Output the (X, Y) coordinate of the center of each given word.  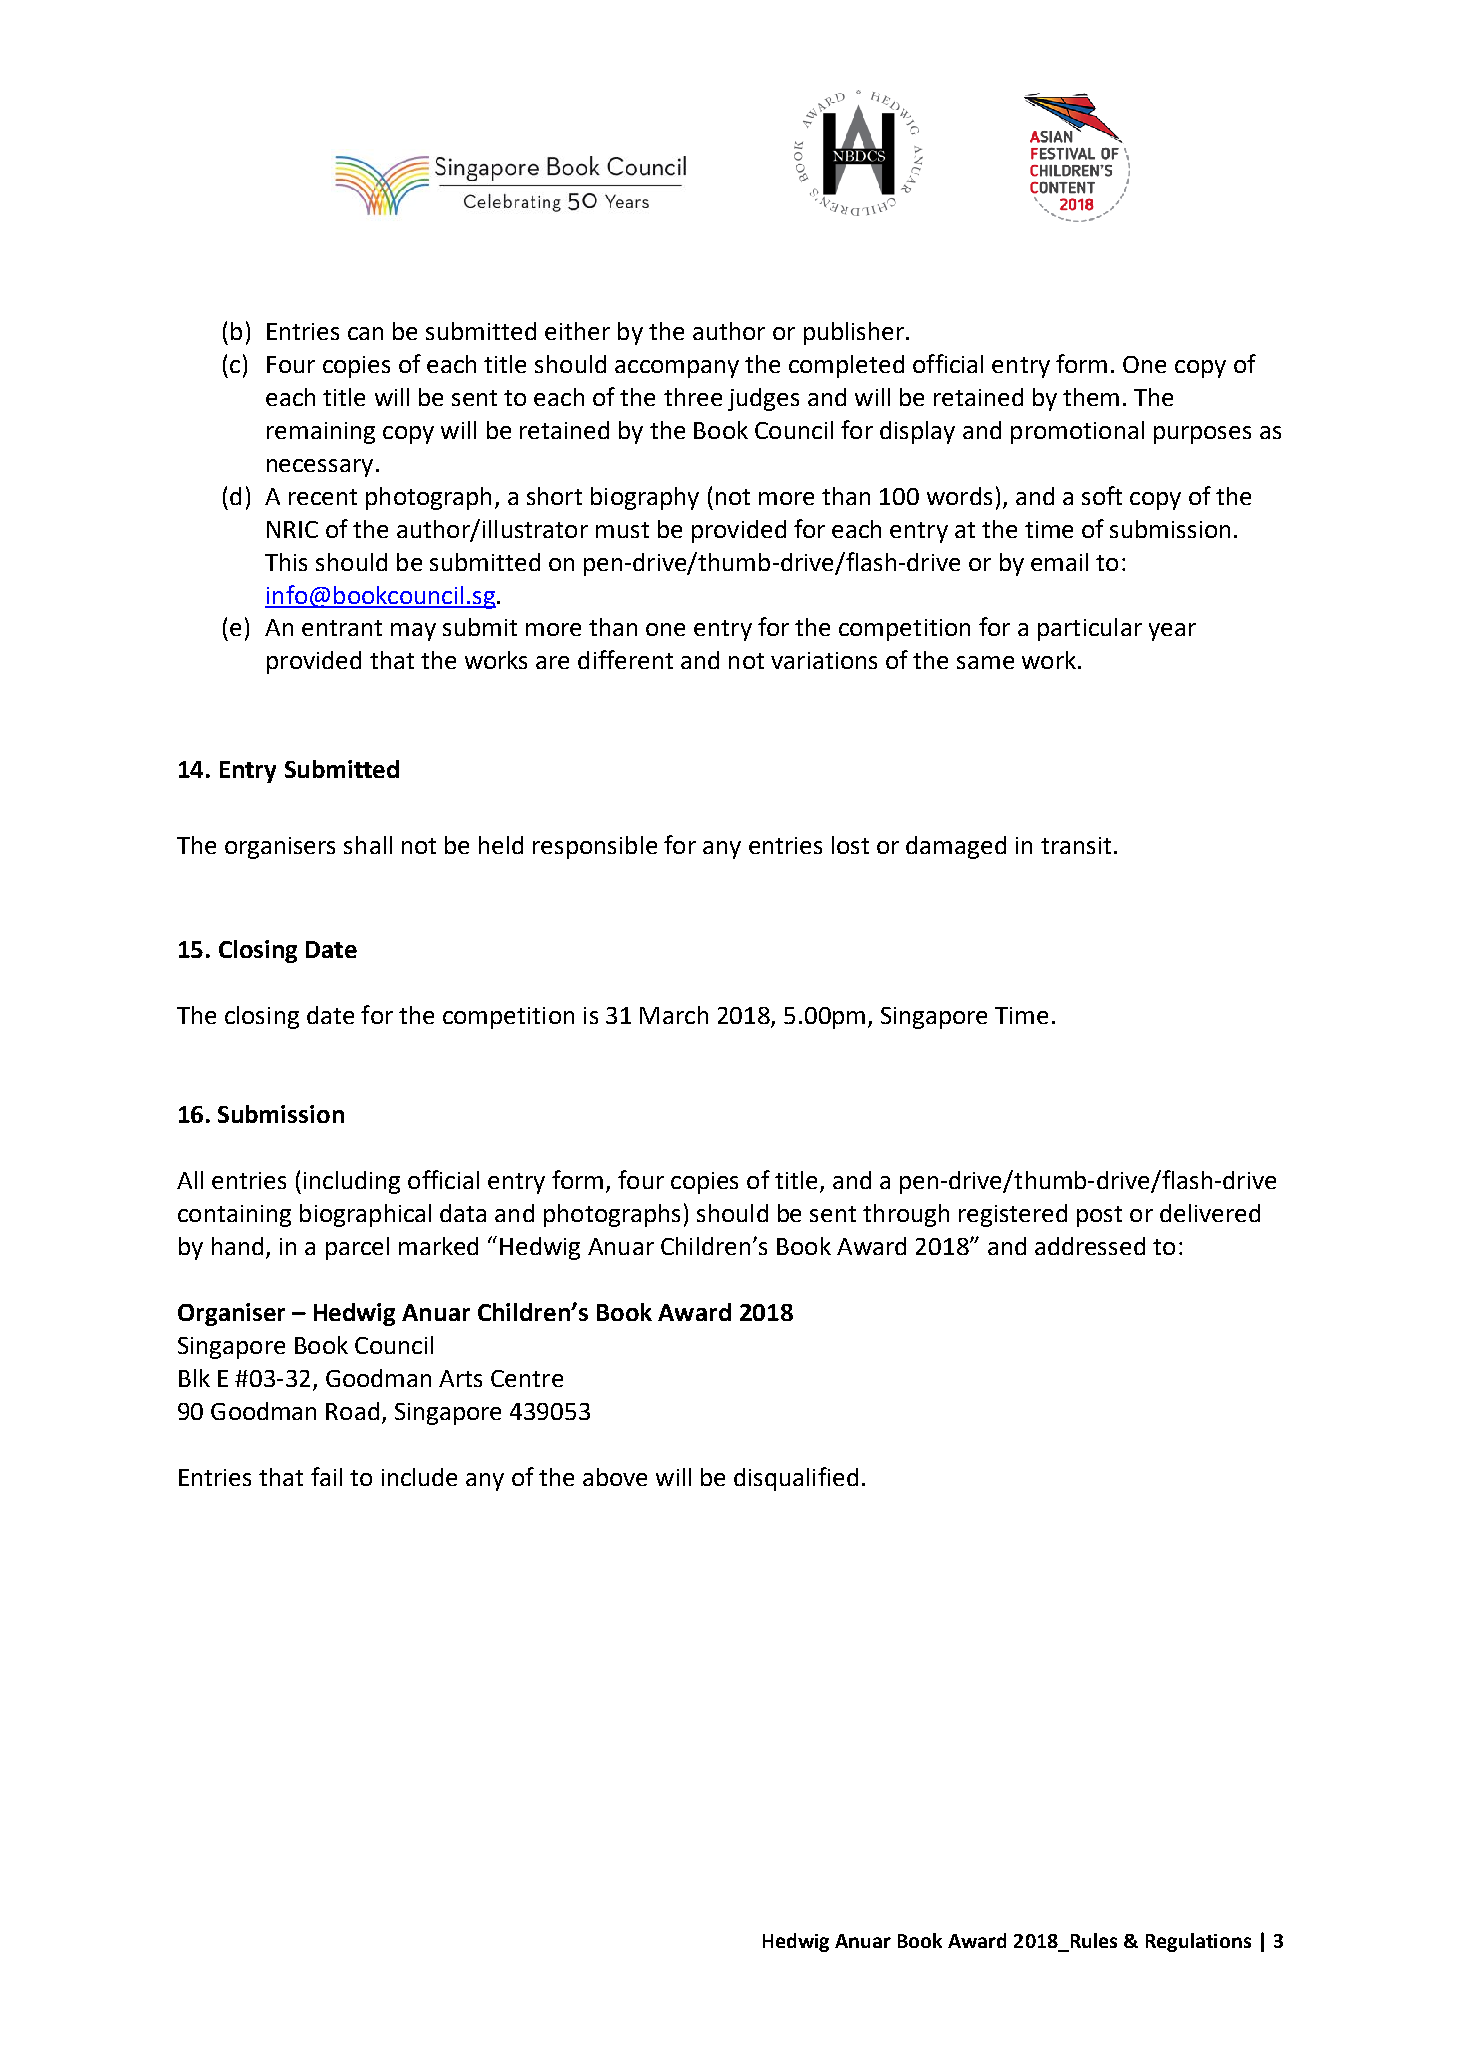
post (1099, 1216)
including (352, 1182)
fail (326, 1476)
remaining (321, 433)
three (693, 397)
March (674, 1015)
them (1091, 397)
